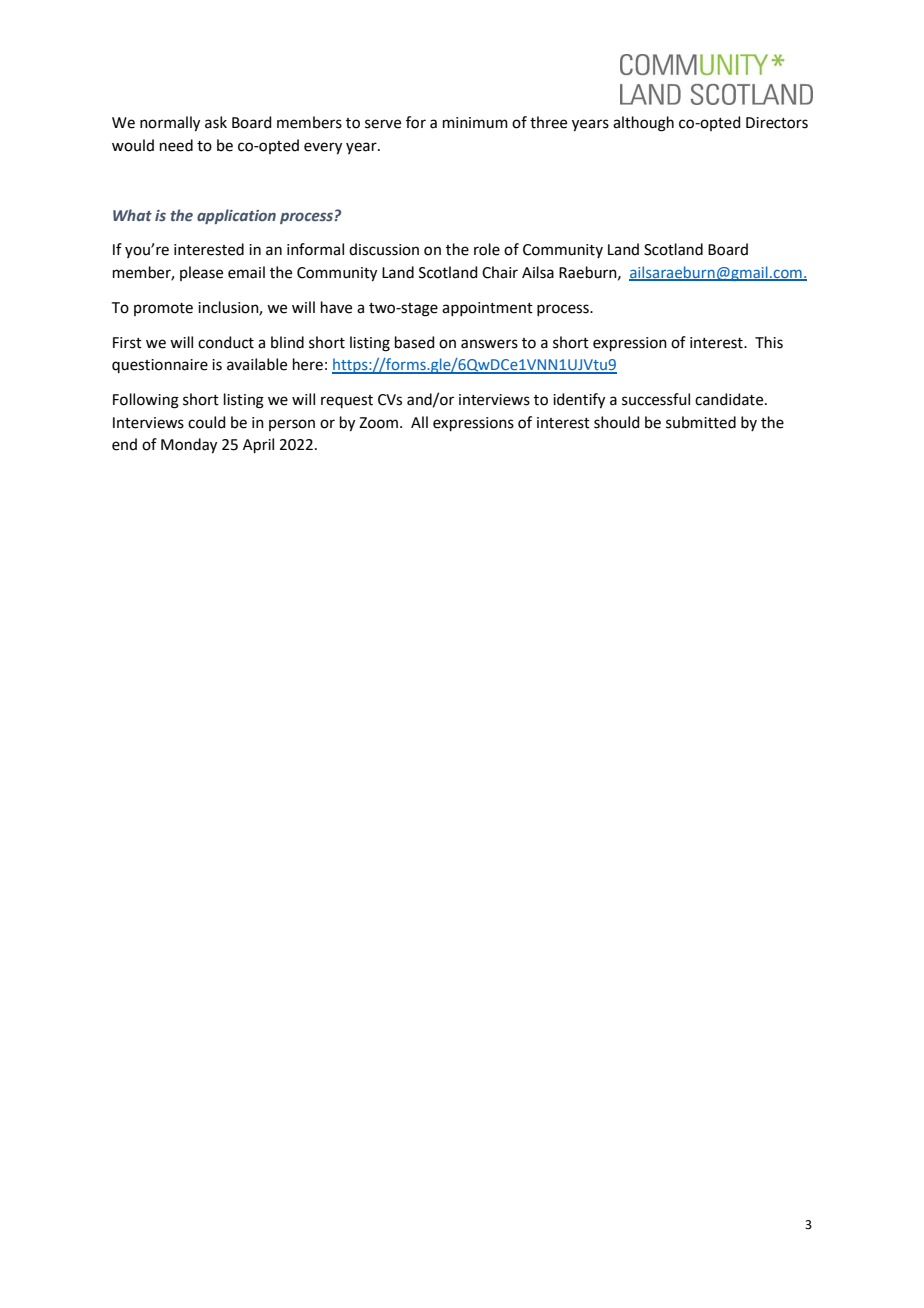 This document has width=924, height=1308. Describe the element at coordinates (487, 309) in the document. I see `appointment` at that location.
